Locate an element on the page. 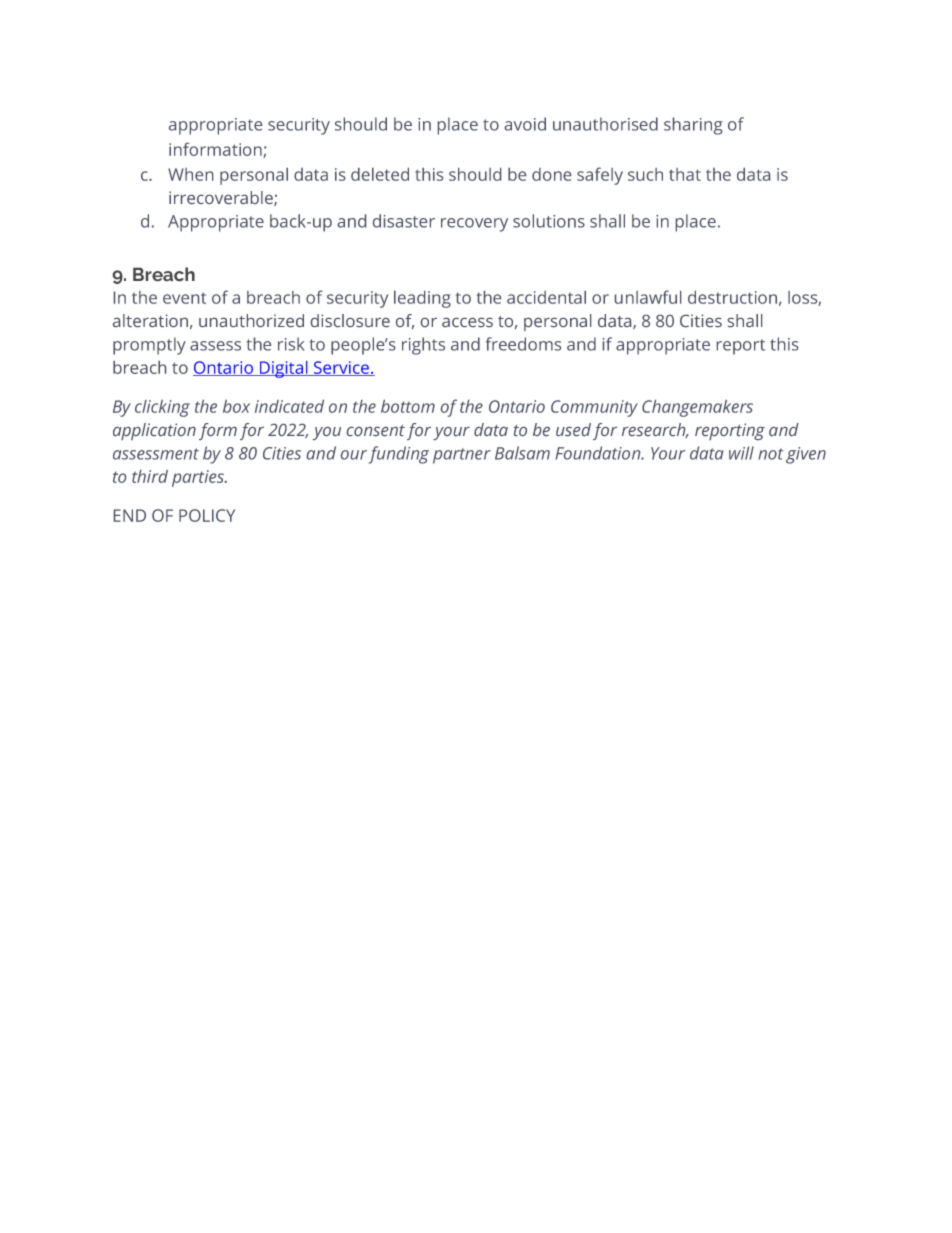  POLICY is located at coordinates (207, 515).
